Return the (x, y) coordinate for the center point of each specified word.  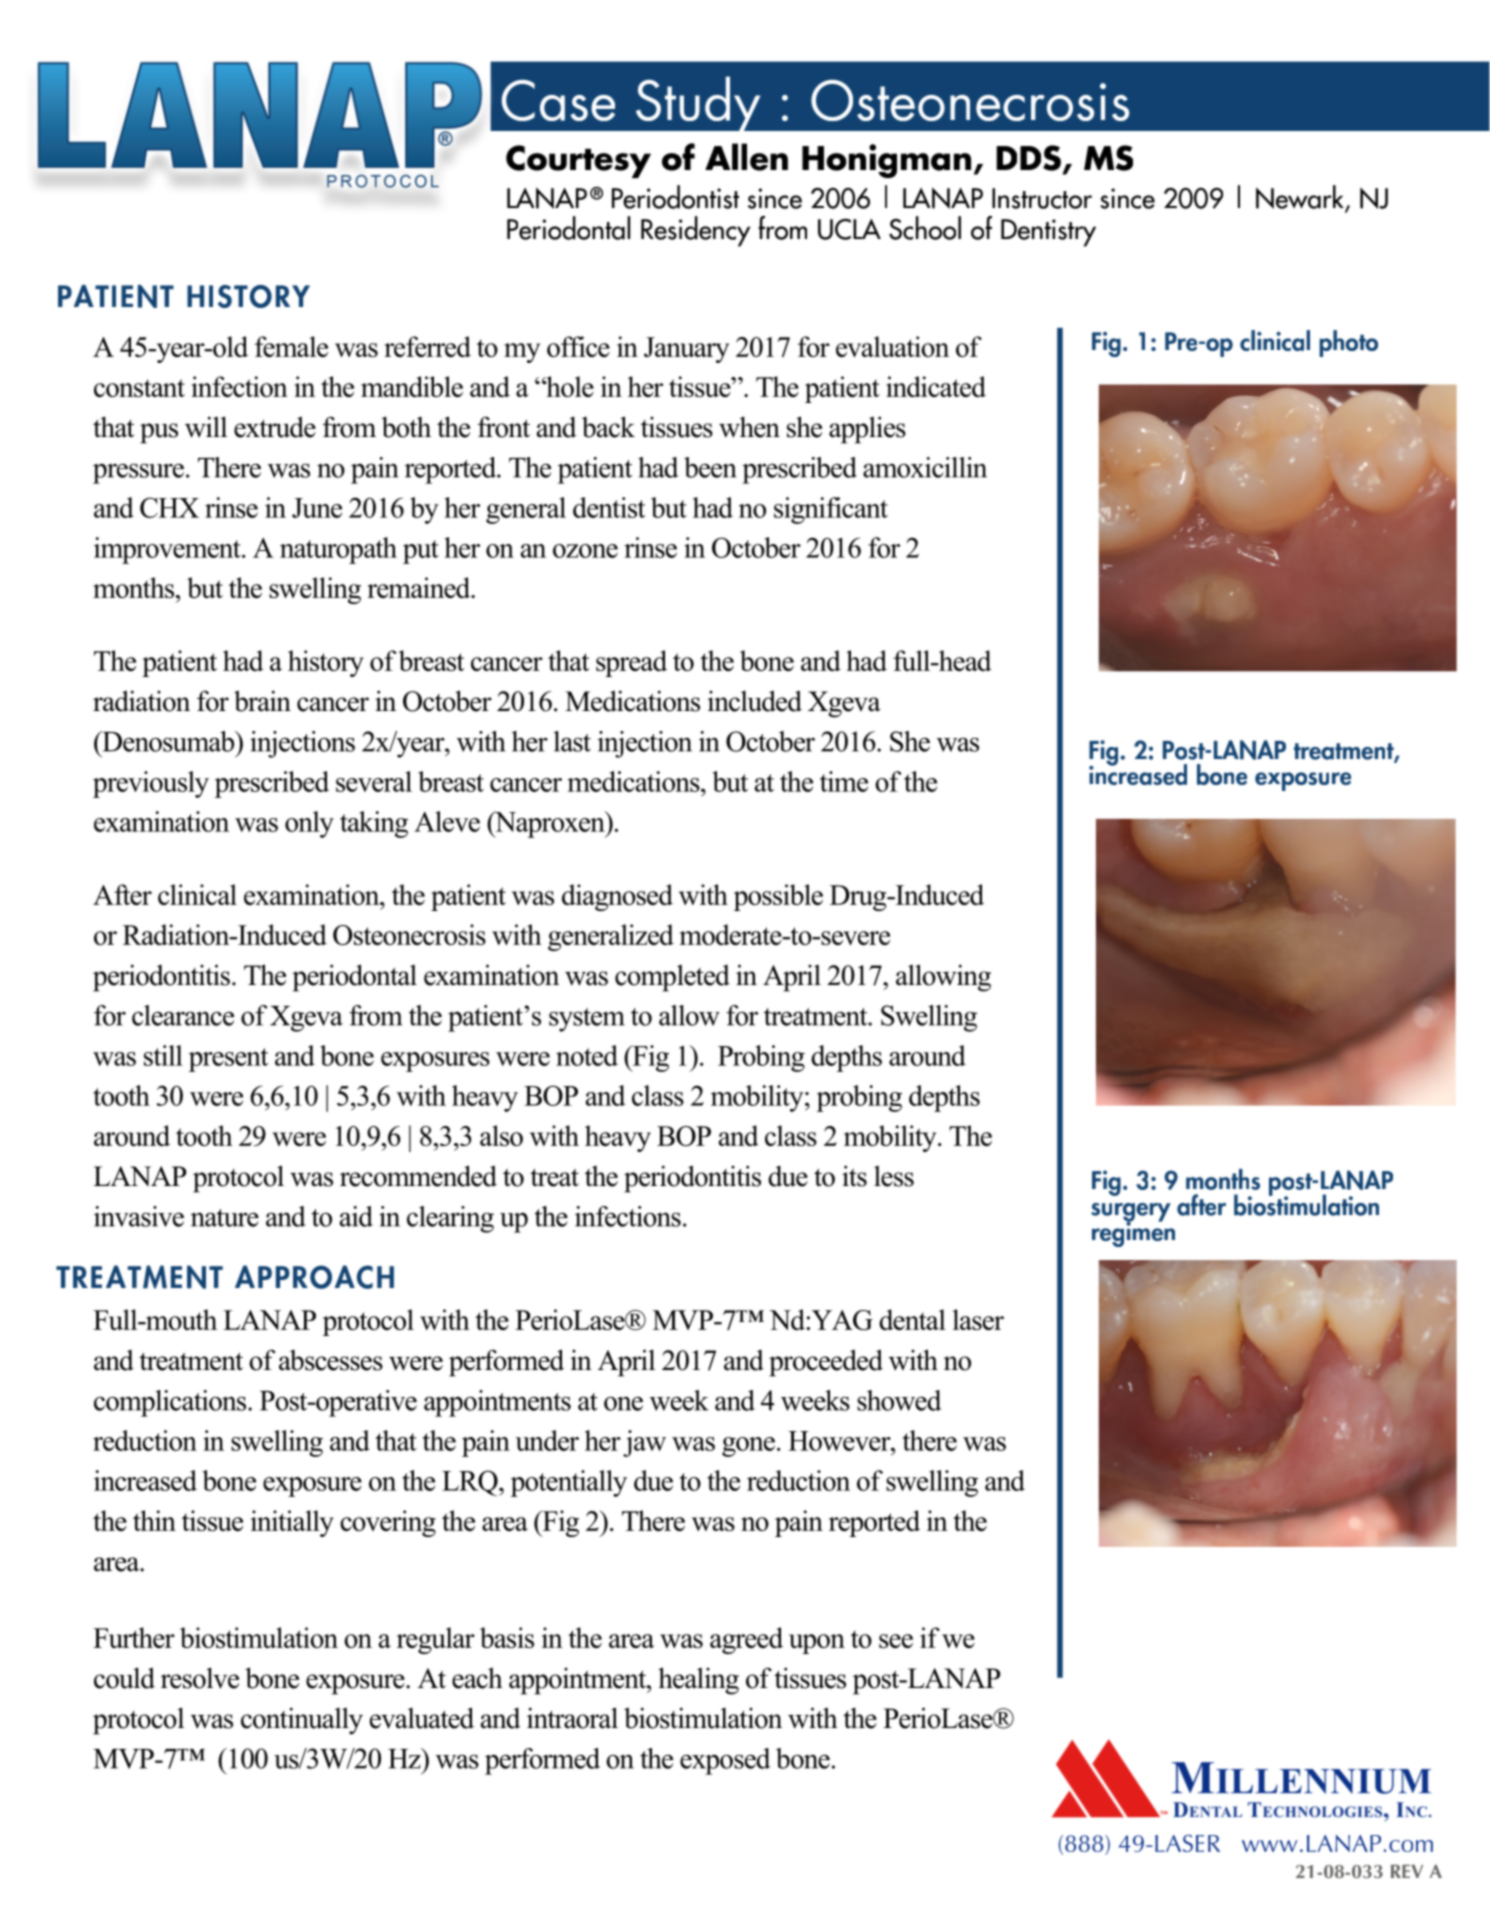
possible (778, 897)
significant (831, 510)
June (317, 508)
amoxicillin (925, 467)
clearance (183, 1015)
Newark (1301, 198)
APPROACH (314, 1277)
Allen (746, 157)
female (291, 346)
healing (698, 1681)
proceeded (826, 1363)
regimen (1133, 1233)
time (844, 781)
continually (302, 1721)
